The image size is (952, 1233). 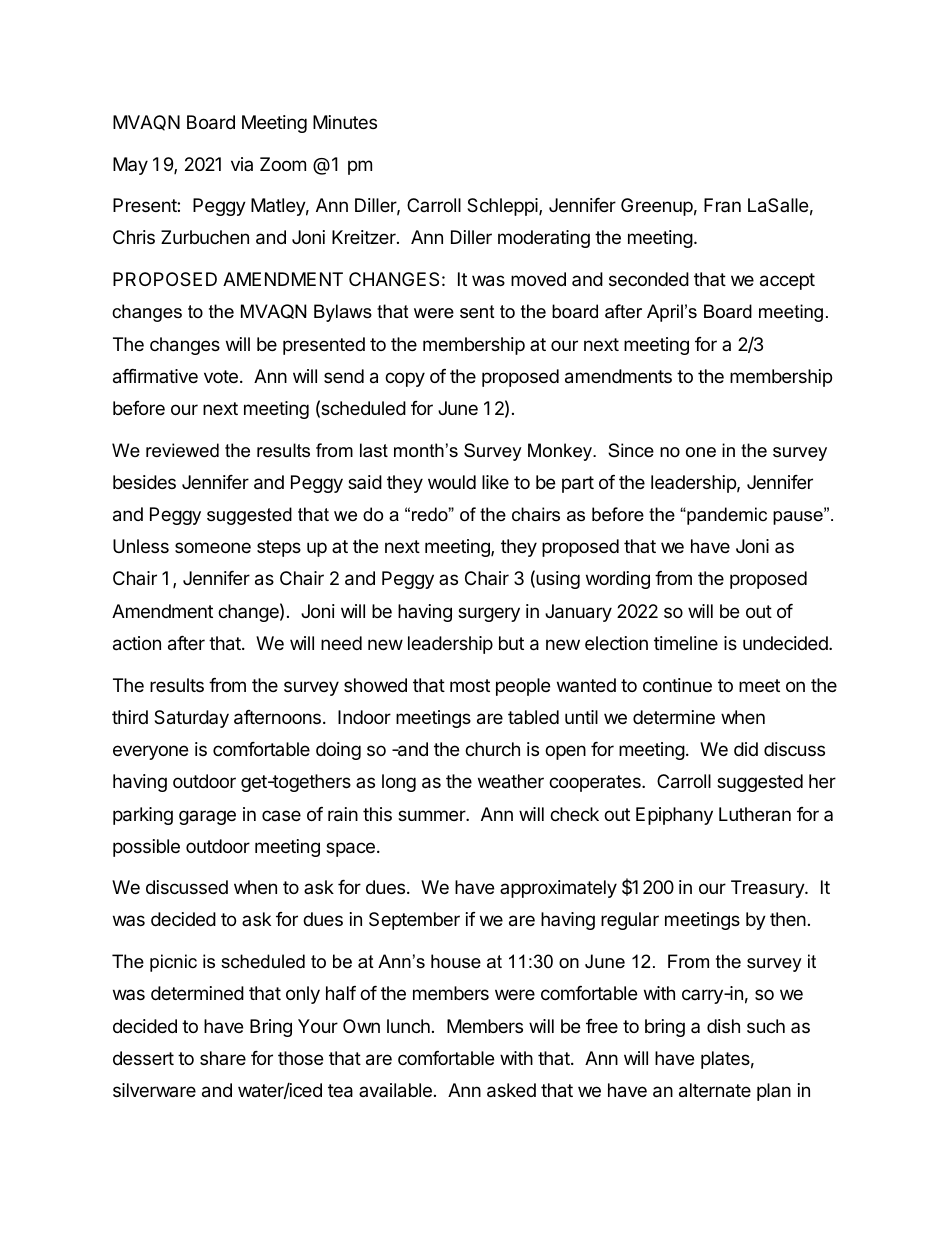 What do you see at coordinates (345, 122) in the document?
I see `Minutes` at bounding box center [345, 122].
